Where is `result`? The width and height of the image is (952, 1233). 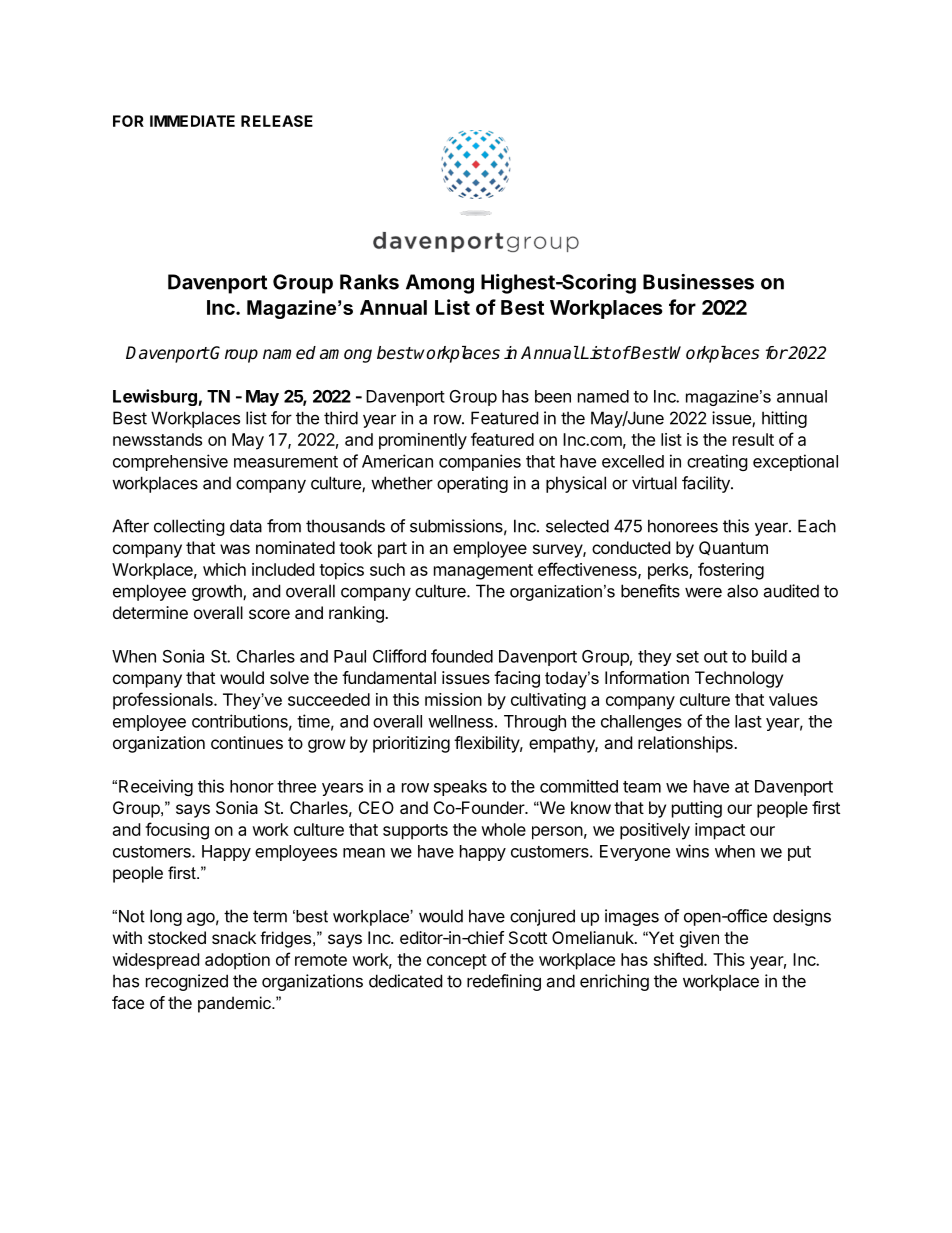
result is located at coordinates (753, 439).
